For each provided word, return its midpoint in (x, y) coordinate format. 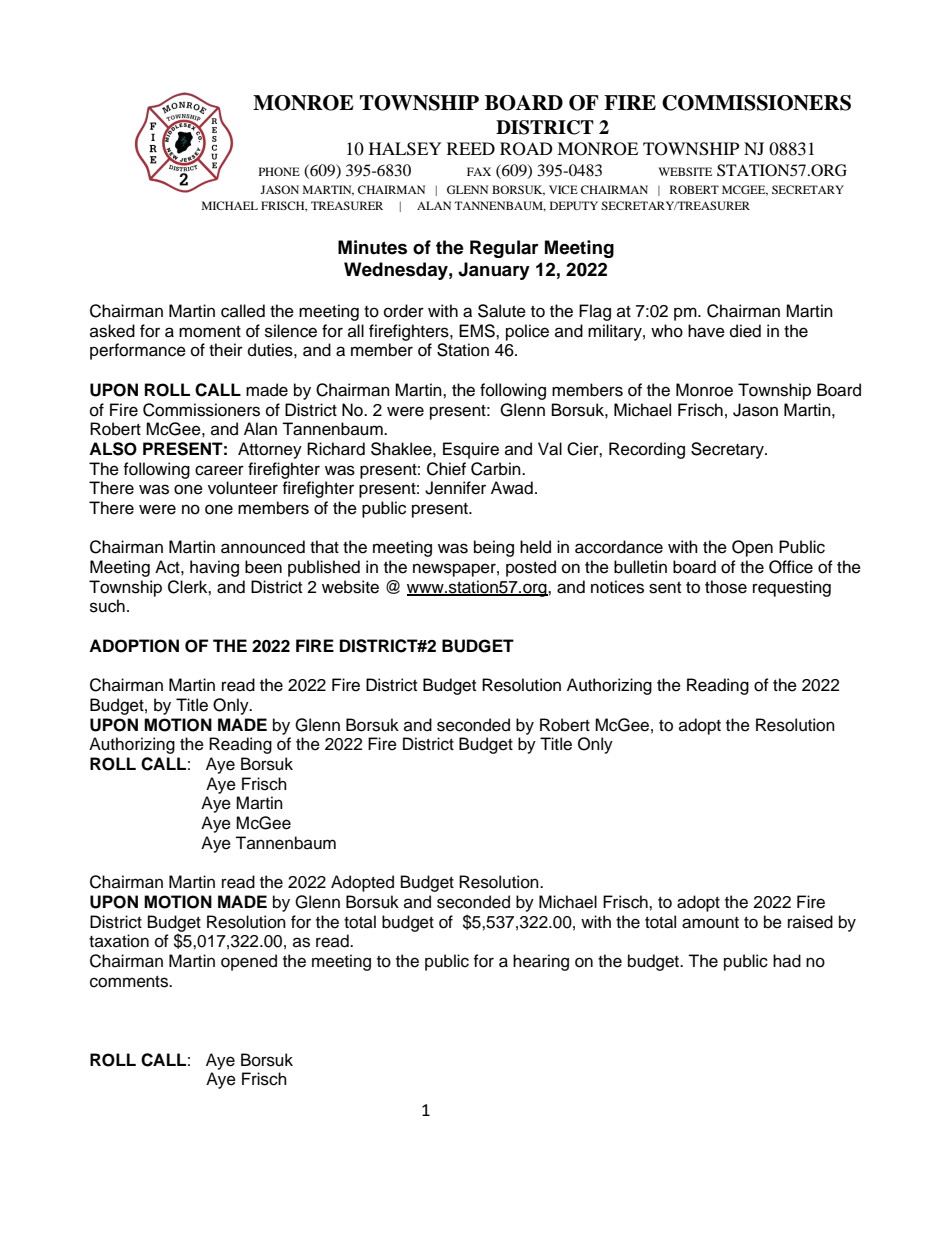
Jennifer (455, 488)
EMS (478, 331)
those (726, 587)
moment (210, 332)
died (745, 331)
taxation (119, 941)
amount (710, 923)
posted (531, 568)
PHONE (279, 171)
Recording (647, 450)
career (219, 470)
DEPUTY (574, 205)
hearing (541, 962)
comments (130, 982)
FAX (479, 171)
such (107, 606)
